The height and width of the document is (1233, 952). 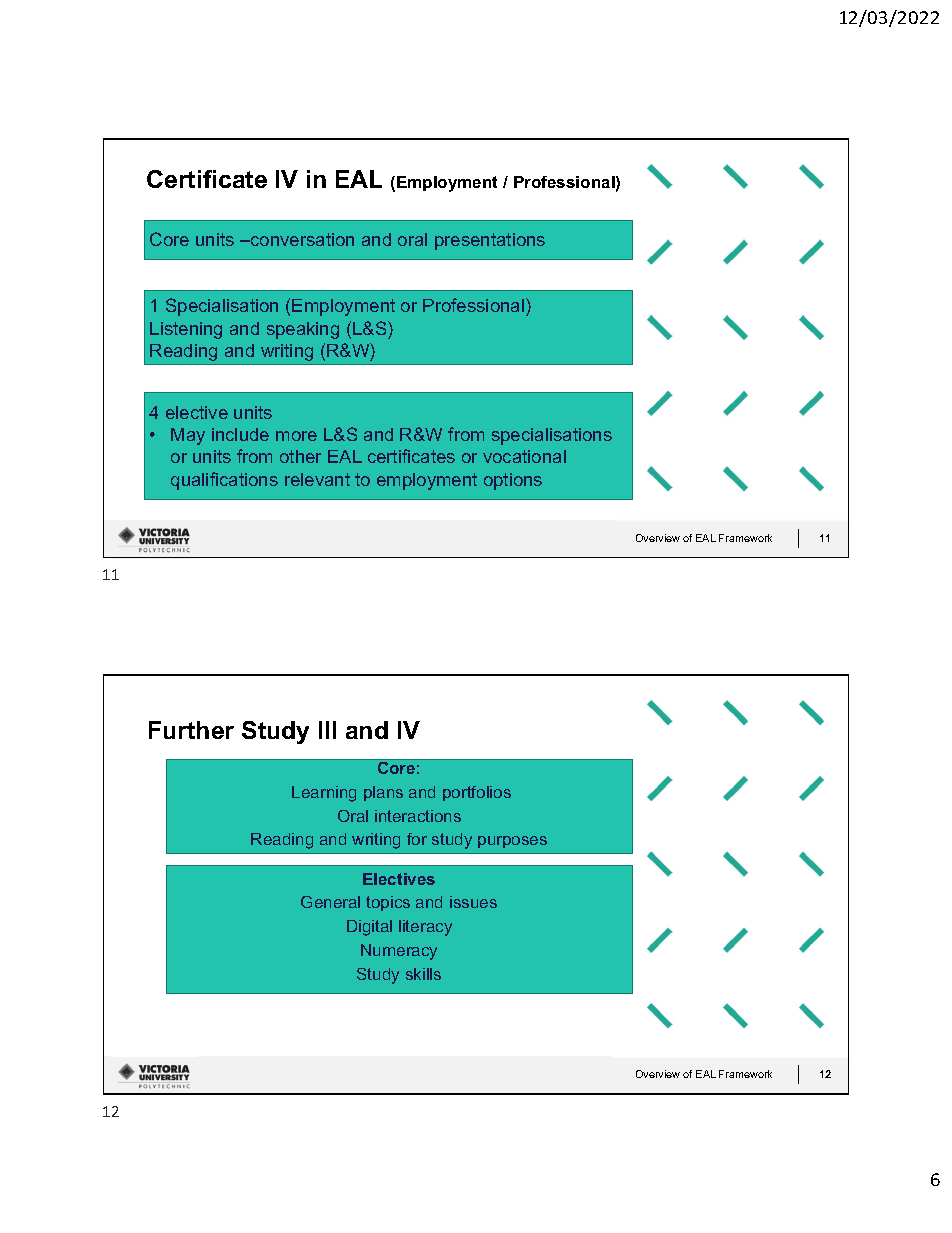 What do you see at coordinates (301, 239) in the document?
I see `conversation` at bounding box center [301, 239].
